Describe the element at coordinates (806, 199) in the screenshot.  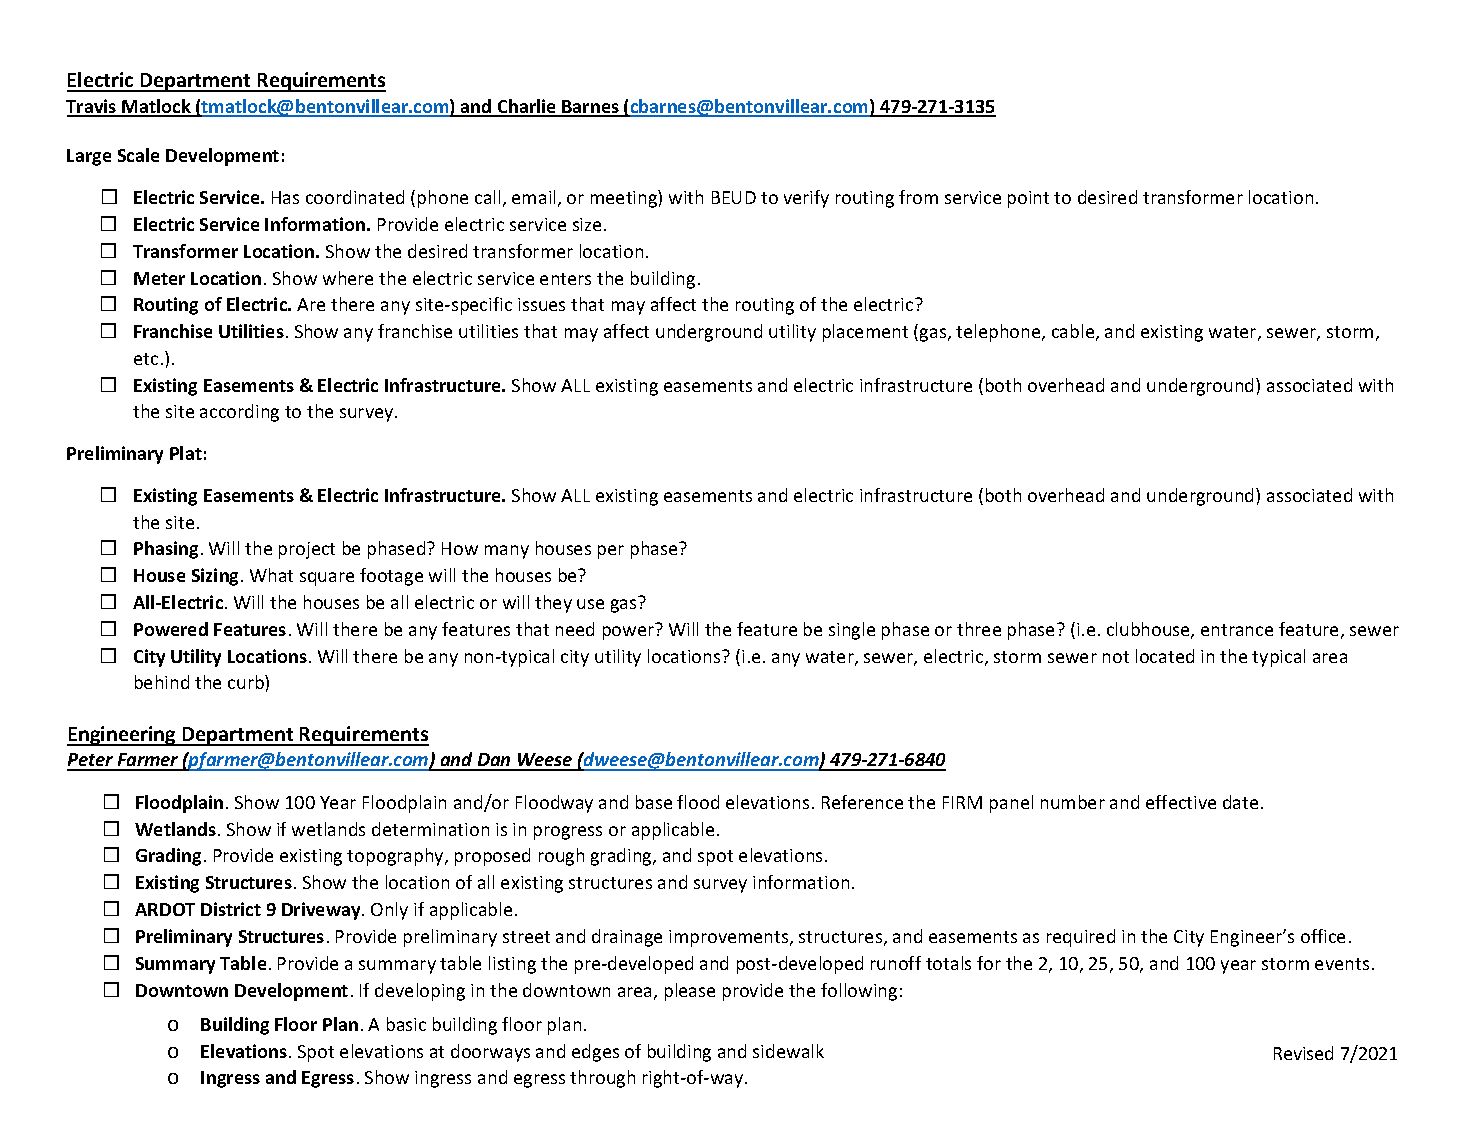
I see `verify` at that location.
